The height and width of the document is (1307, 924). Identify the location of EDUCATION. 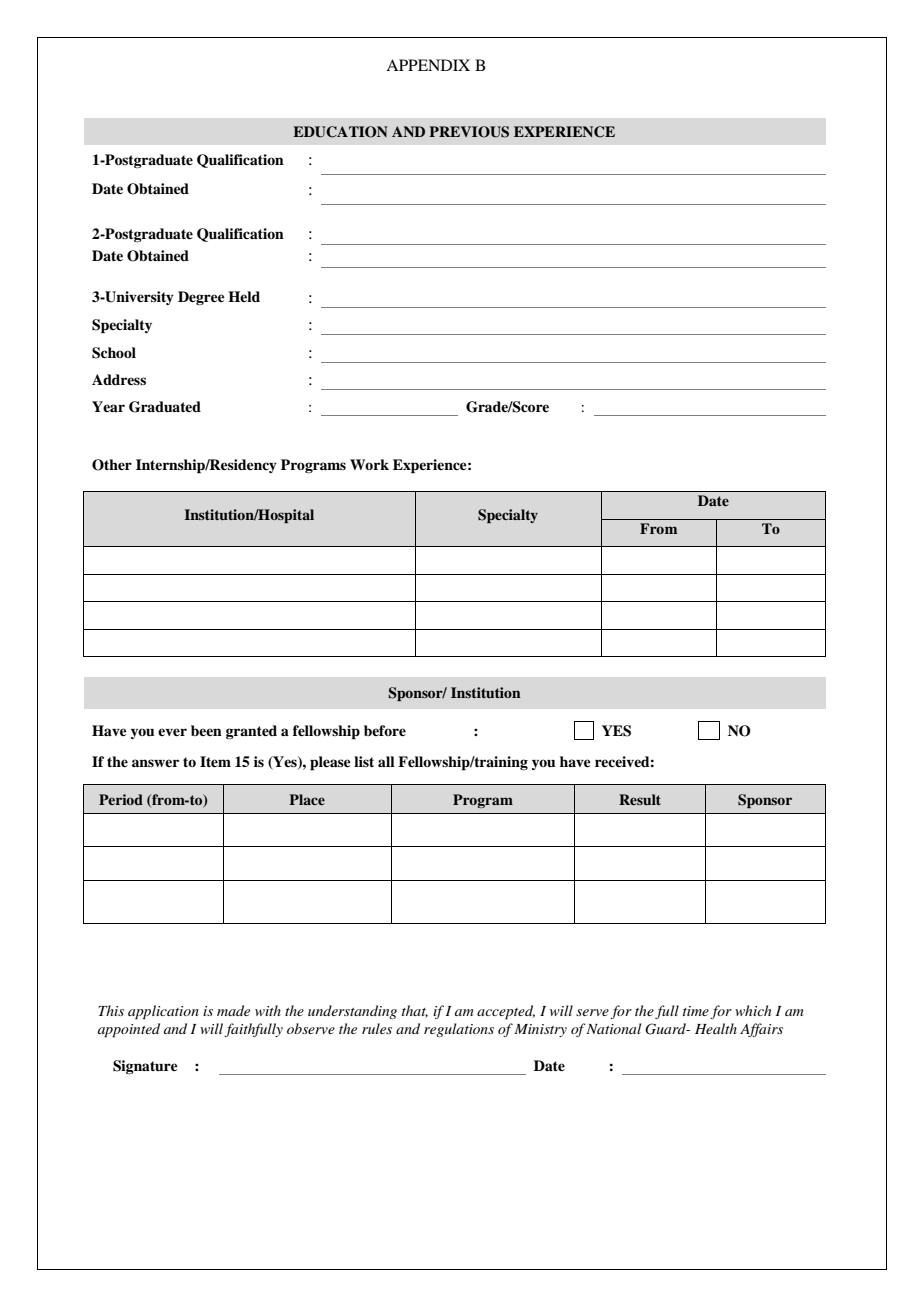
(340, 132).
